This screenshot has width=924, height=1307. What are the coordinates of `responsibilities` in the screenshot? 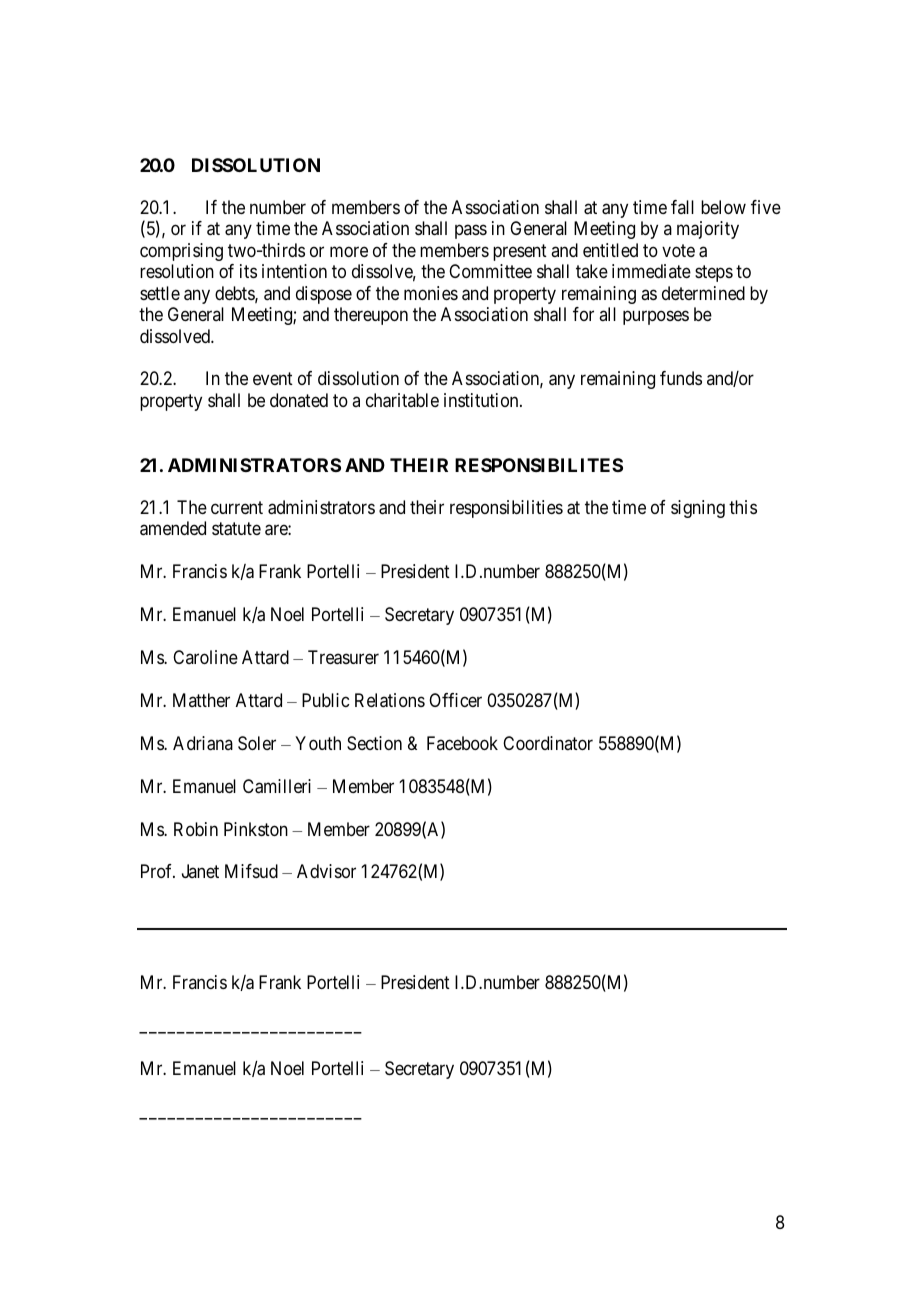 It's located at (506, 509).
